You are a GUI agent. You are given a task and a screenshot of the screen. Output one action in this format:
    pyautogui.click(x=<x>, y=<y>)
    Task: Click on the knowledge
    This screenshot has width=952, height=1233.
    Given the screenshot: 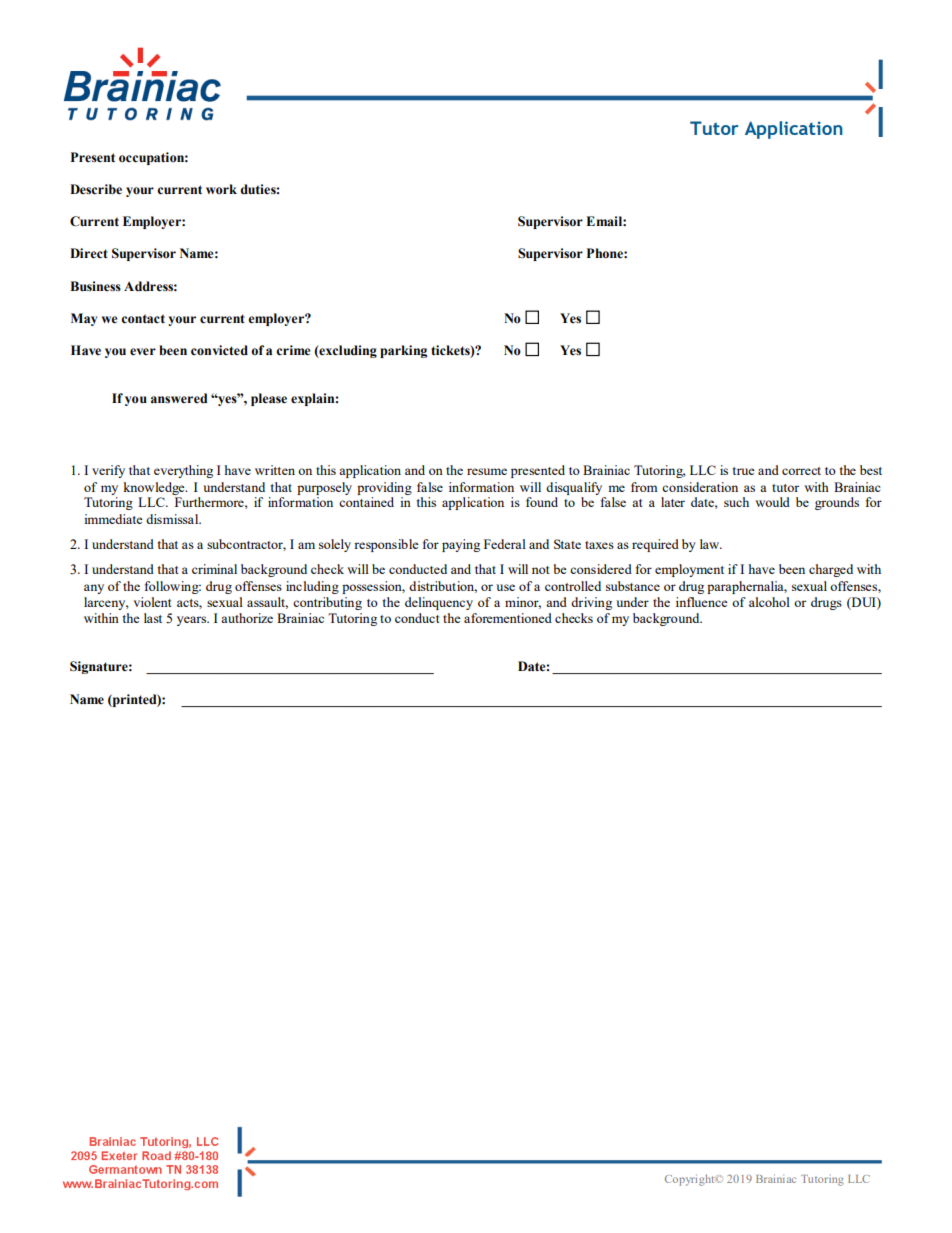 What is the action you would take?
    pyautogui.click(x=155, y=488)
